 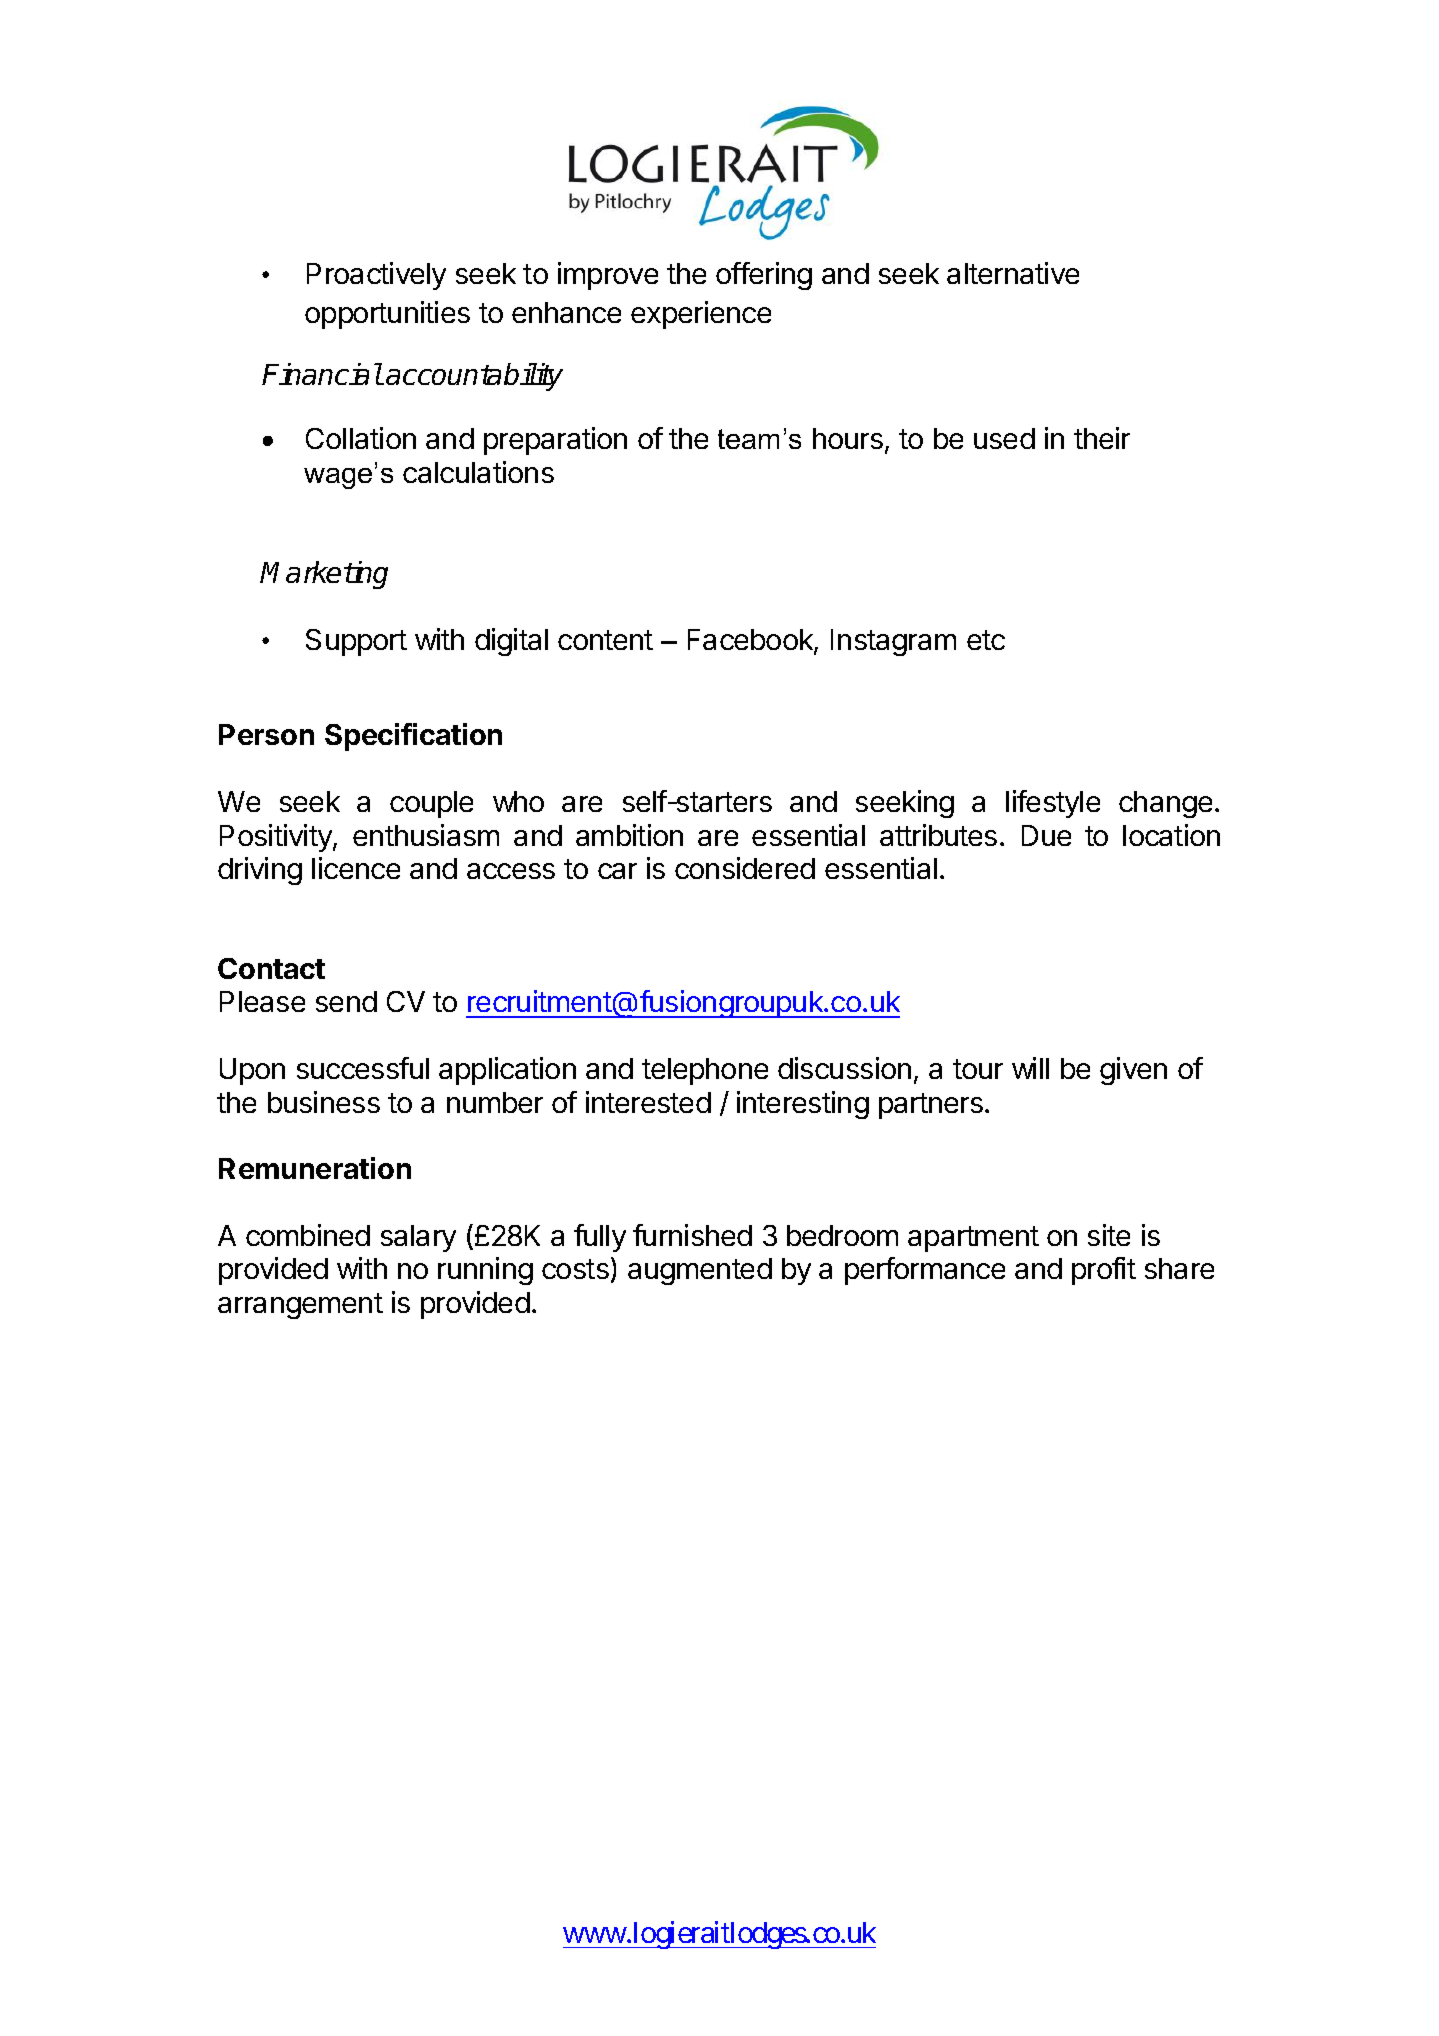 What do you see at coordinates (1013, 273) in the document?
I see `alternative` at bounding box center [1013, 273].
